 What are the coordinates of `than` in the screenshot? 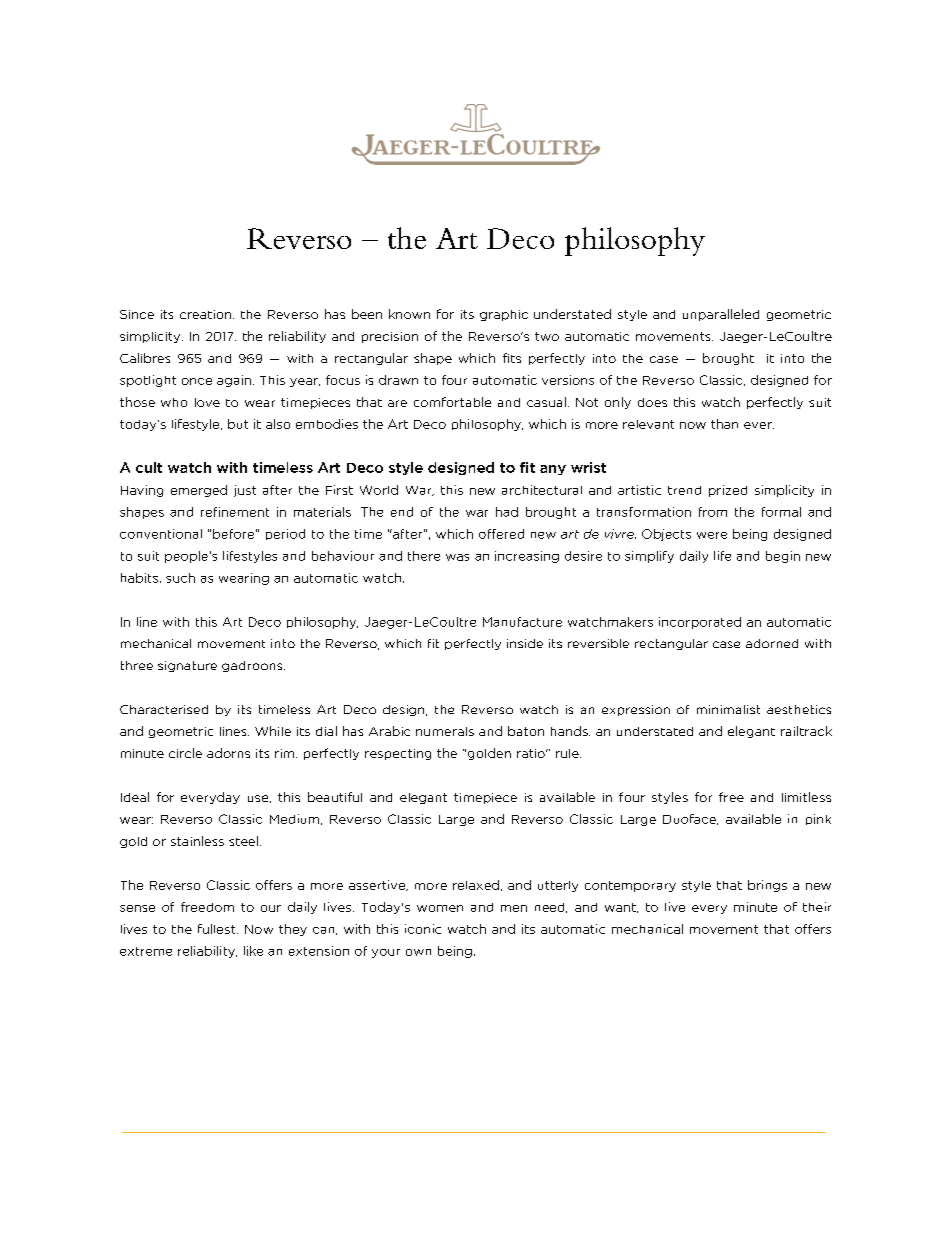 It's located at (724, 424).
